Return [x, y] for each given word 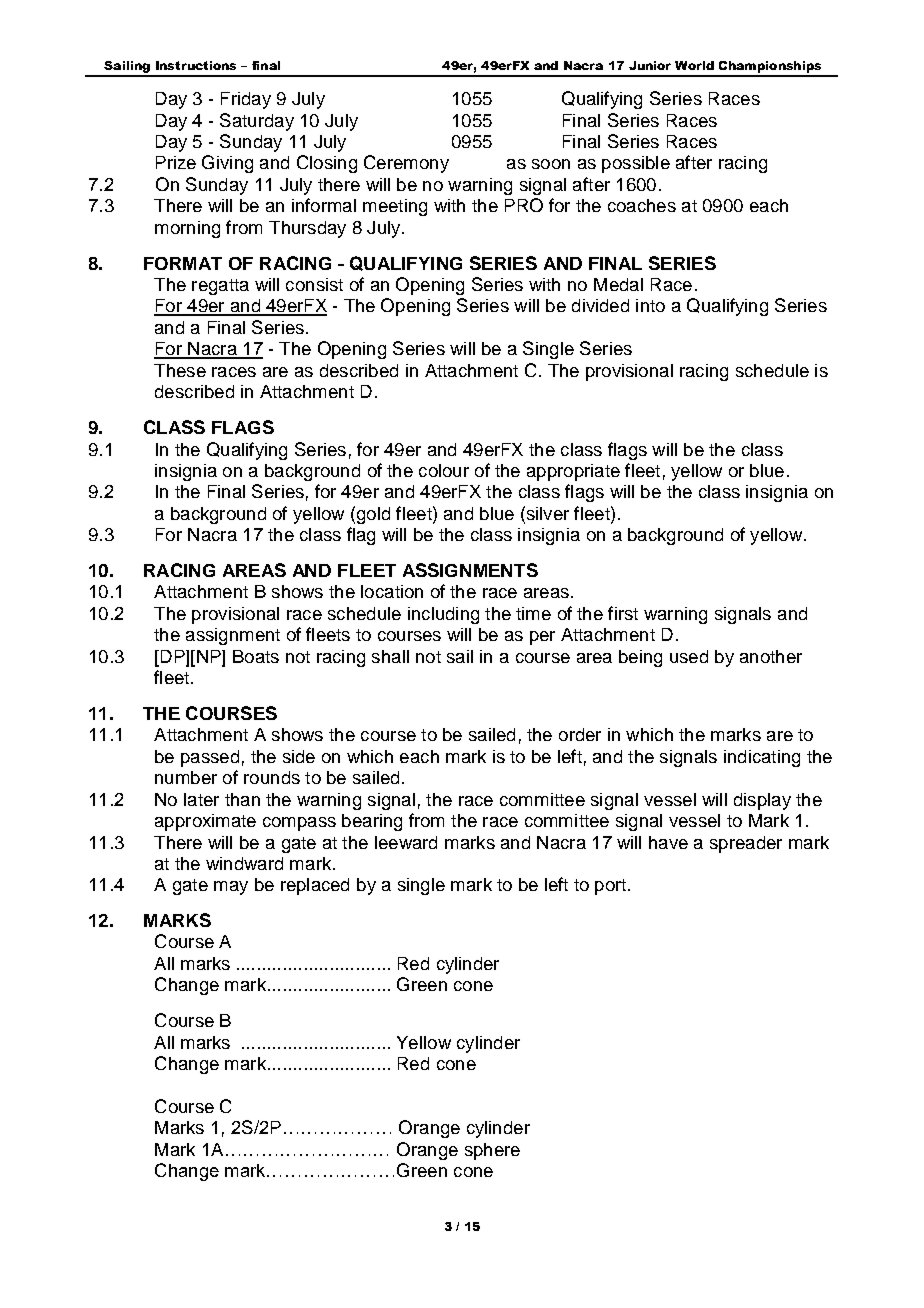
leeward [406, 842]
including [443, 615]
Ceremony [406, 164]
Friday [246, 100]
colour [444, 470]
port [612, 887]
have [668, 842]
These [180, 370]
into [650, 305]
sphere [492, 1151]
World [694, 65]
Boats [256, 656]
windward [244, 863]
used [689, 656]
